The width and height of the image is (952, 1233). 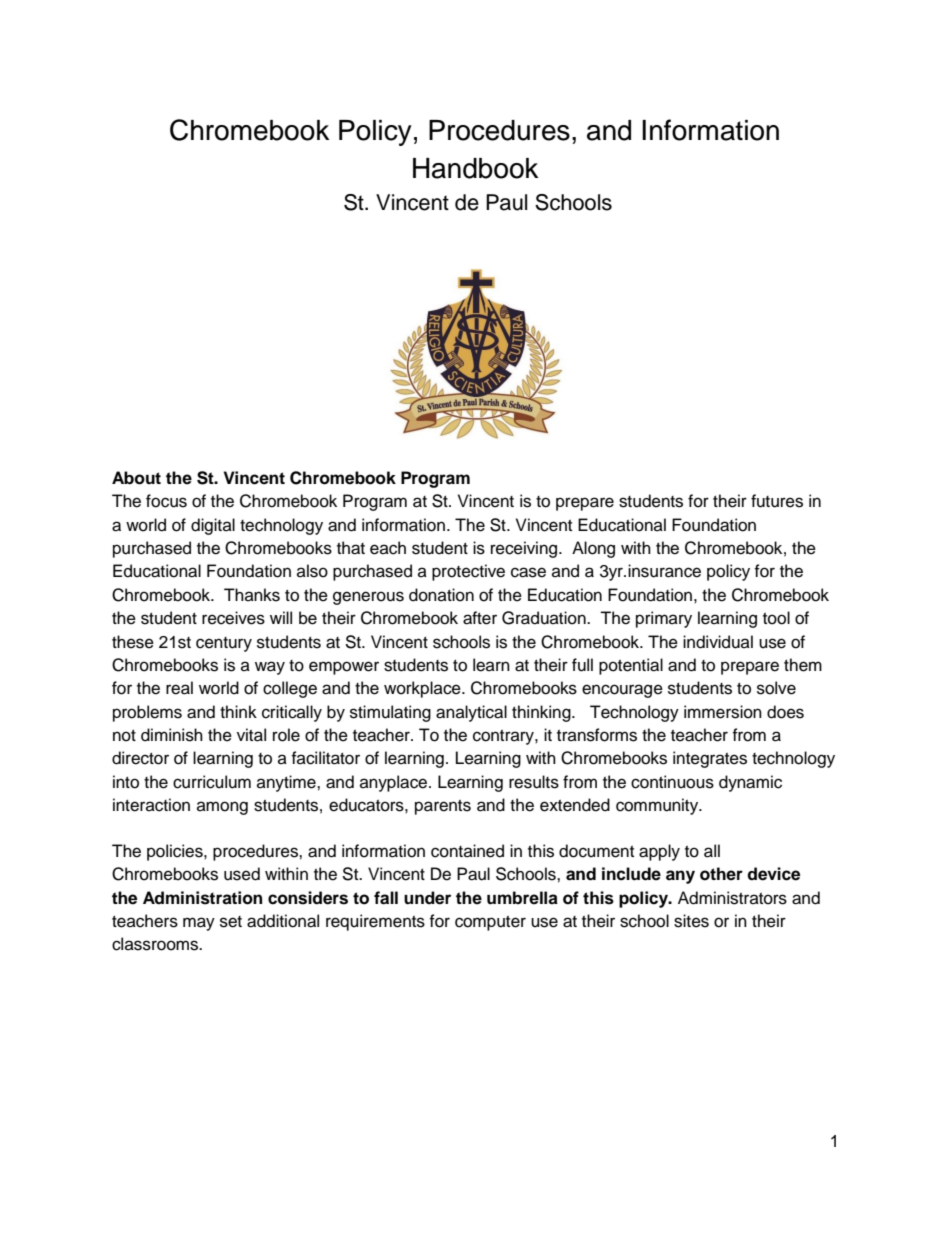 I want to click on receiving, so click(x=525, y=549).
